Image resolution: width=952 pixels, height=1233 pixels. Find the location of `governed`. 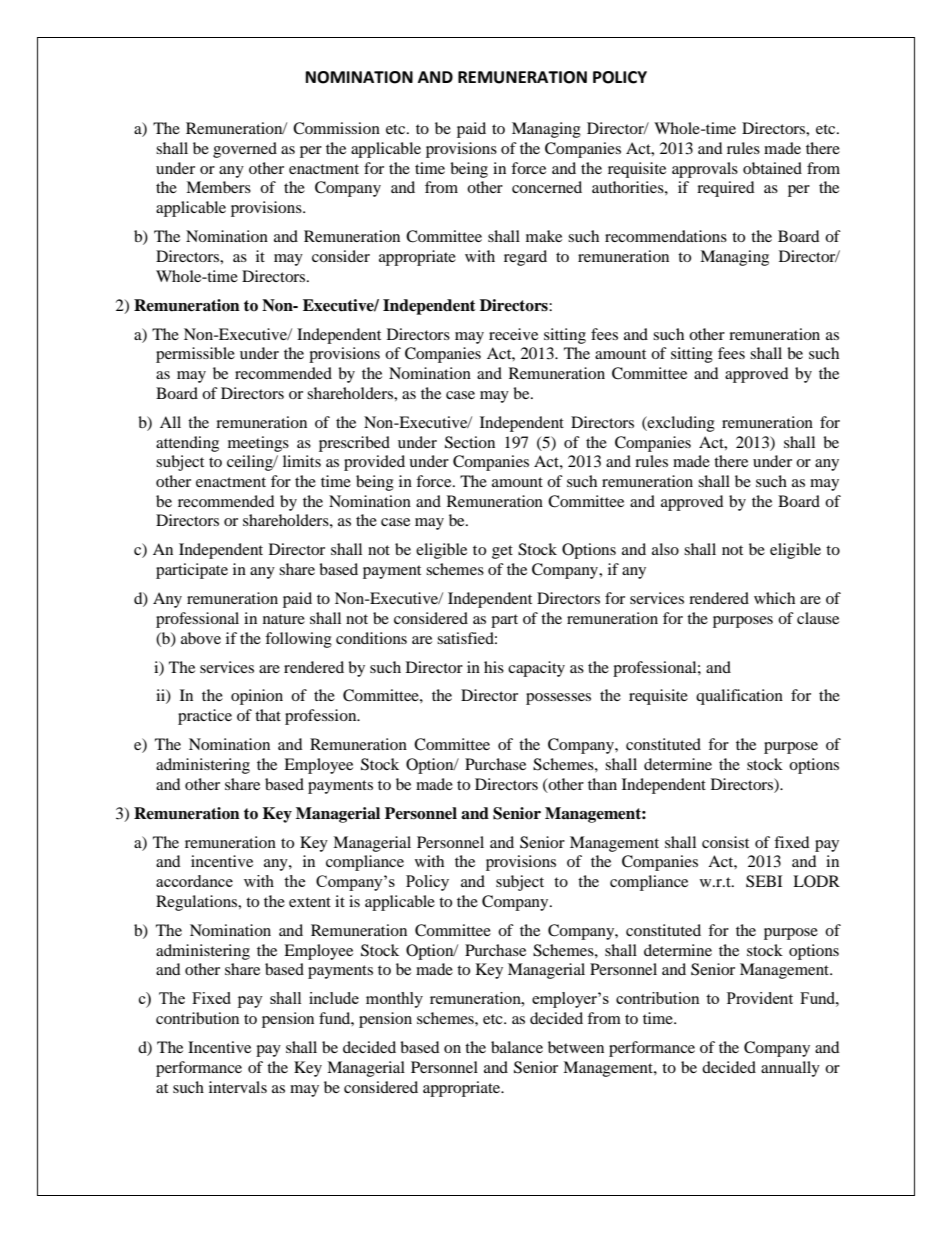

governed is located at coordinates (245, 150).
